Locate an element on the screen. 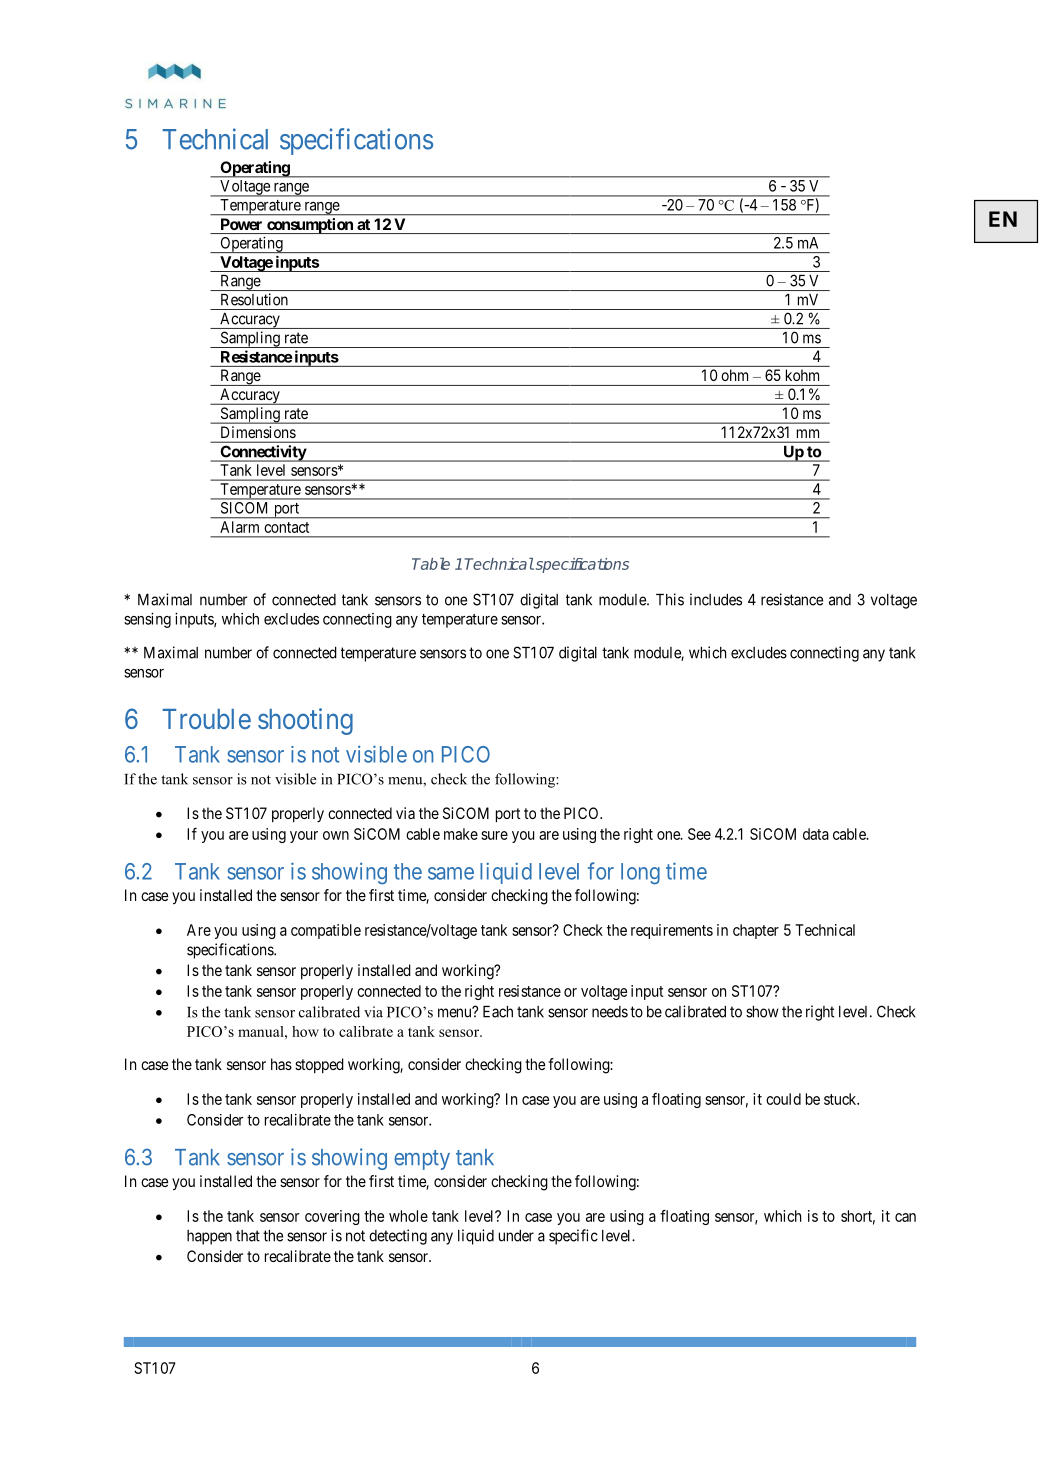 This screenshot has height=1470, width=1040. data is located at coordinates (816, 834).
